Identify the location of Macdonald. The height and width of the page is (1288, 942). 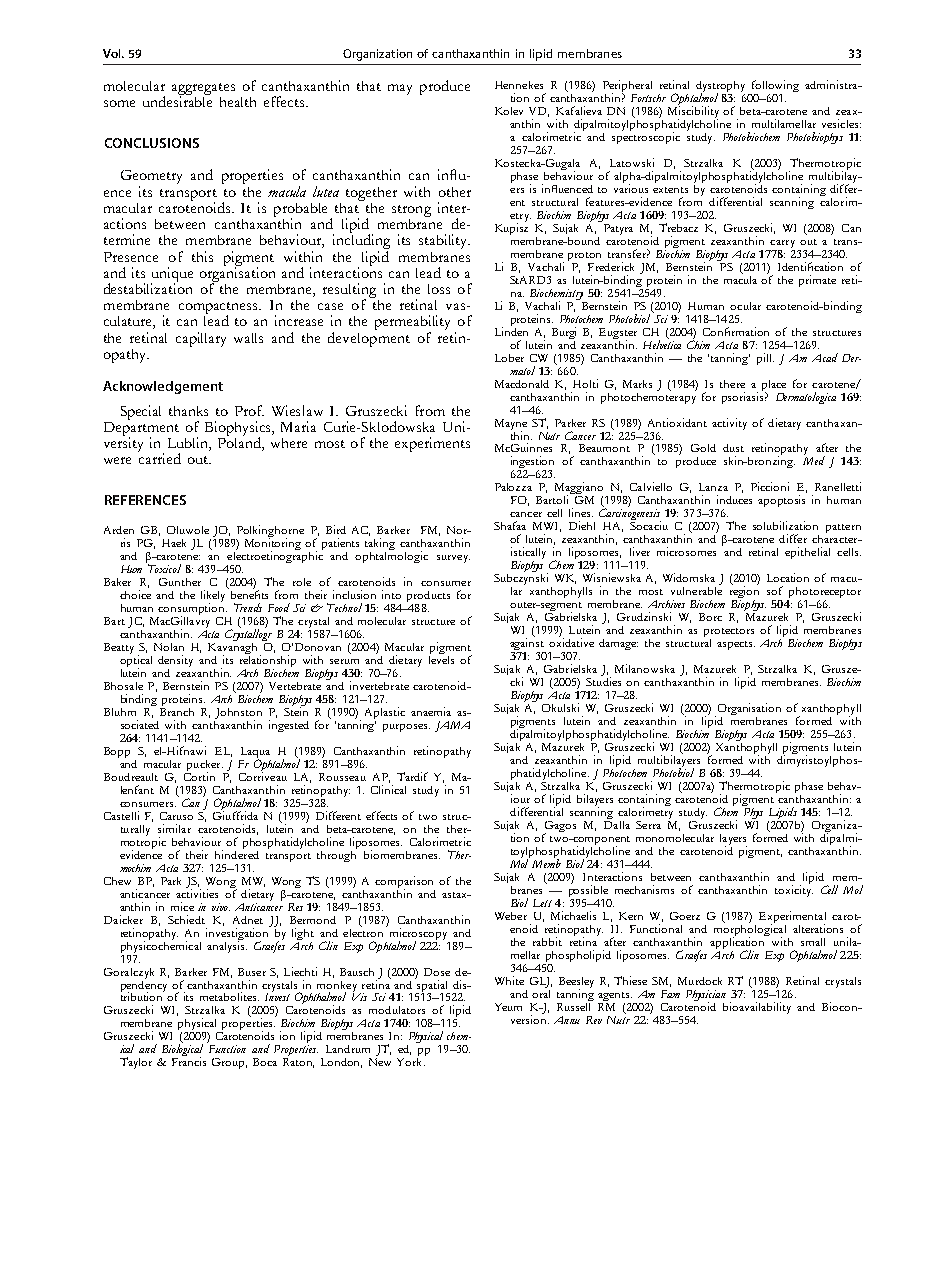
(522, 384).
